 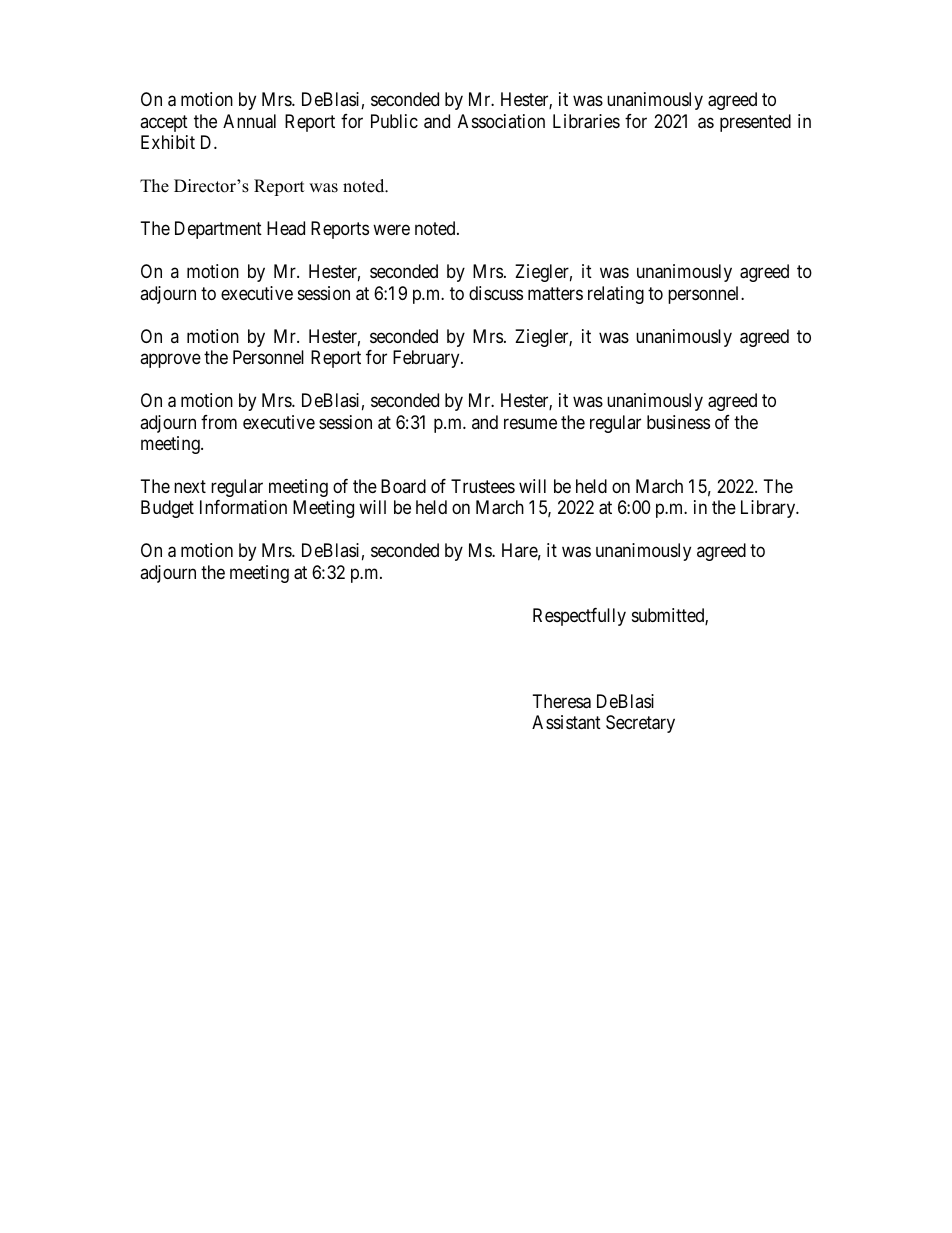 I want to click on Department, so click(x=218, y=230).
